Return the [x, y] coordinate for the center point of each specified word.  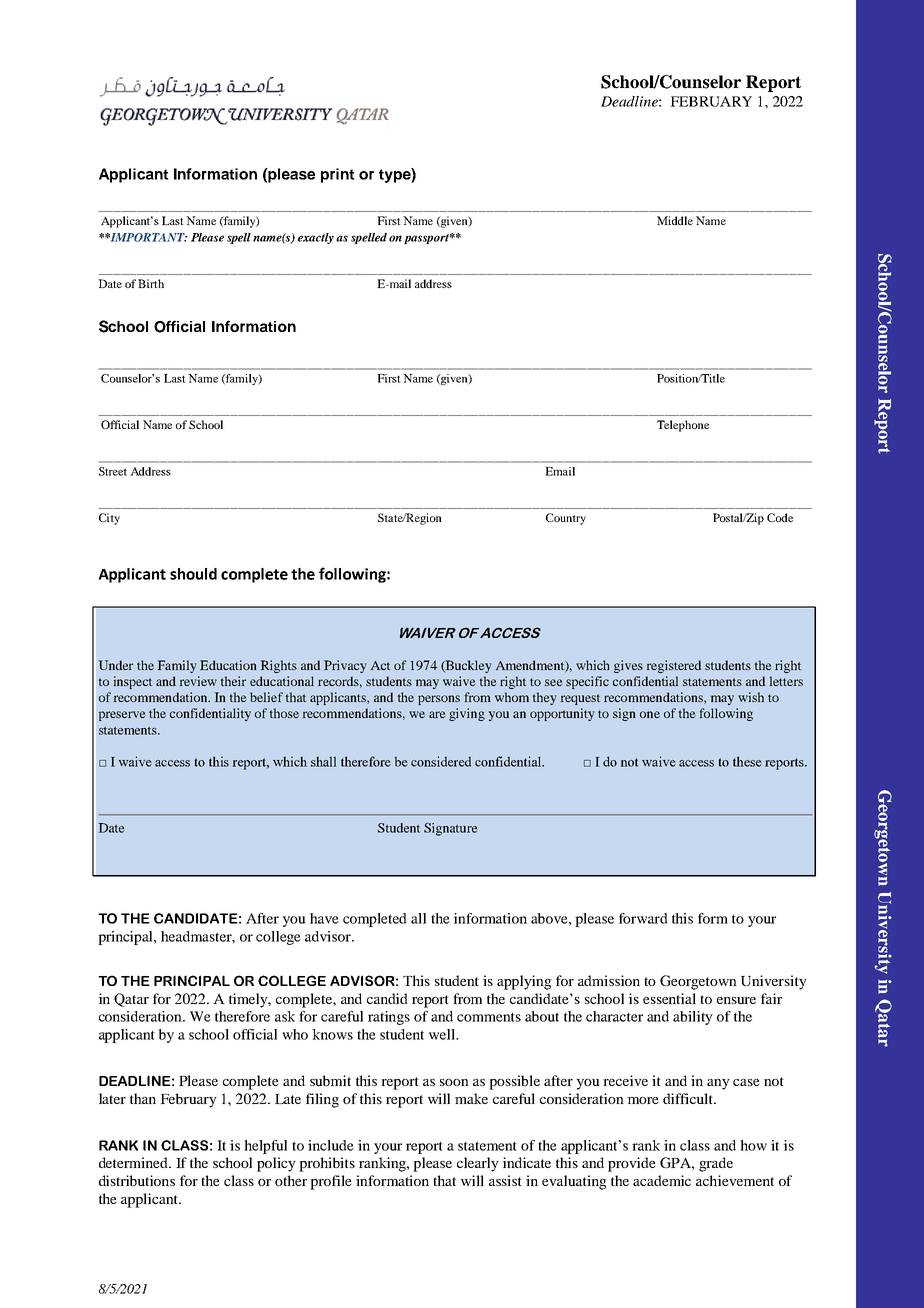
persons [439, 700]
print [338, 175]
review [198, 681]
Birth [151, 283]
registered [674, 666]
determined [134, 1162]
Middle [675, 220]
